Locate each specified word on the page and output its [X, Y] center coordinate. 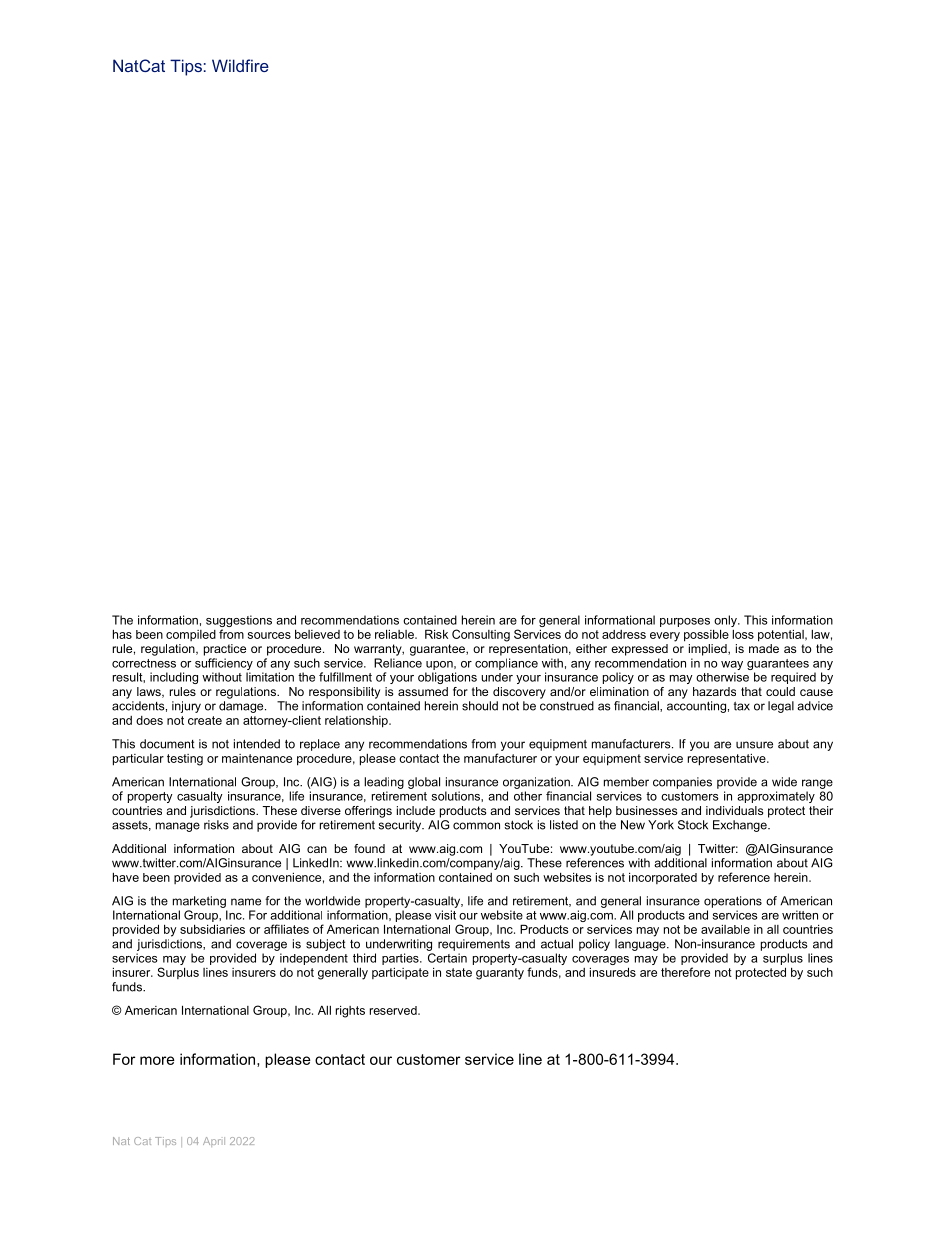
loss [743, 634]
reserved [394, 1010]
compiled [191, 635]
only [726, 622]
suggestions [239, 622]
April [214, 1142]
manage [178, 827]
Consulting [481, 635]
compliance [506, 664]
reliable [395, 634]
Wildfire [240, 65]
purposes [685, 622]
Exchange [741, 826]
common [476, 826]
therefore [685, 972]
